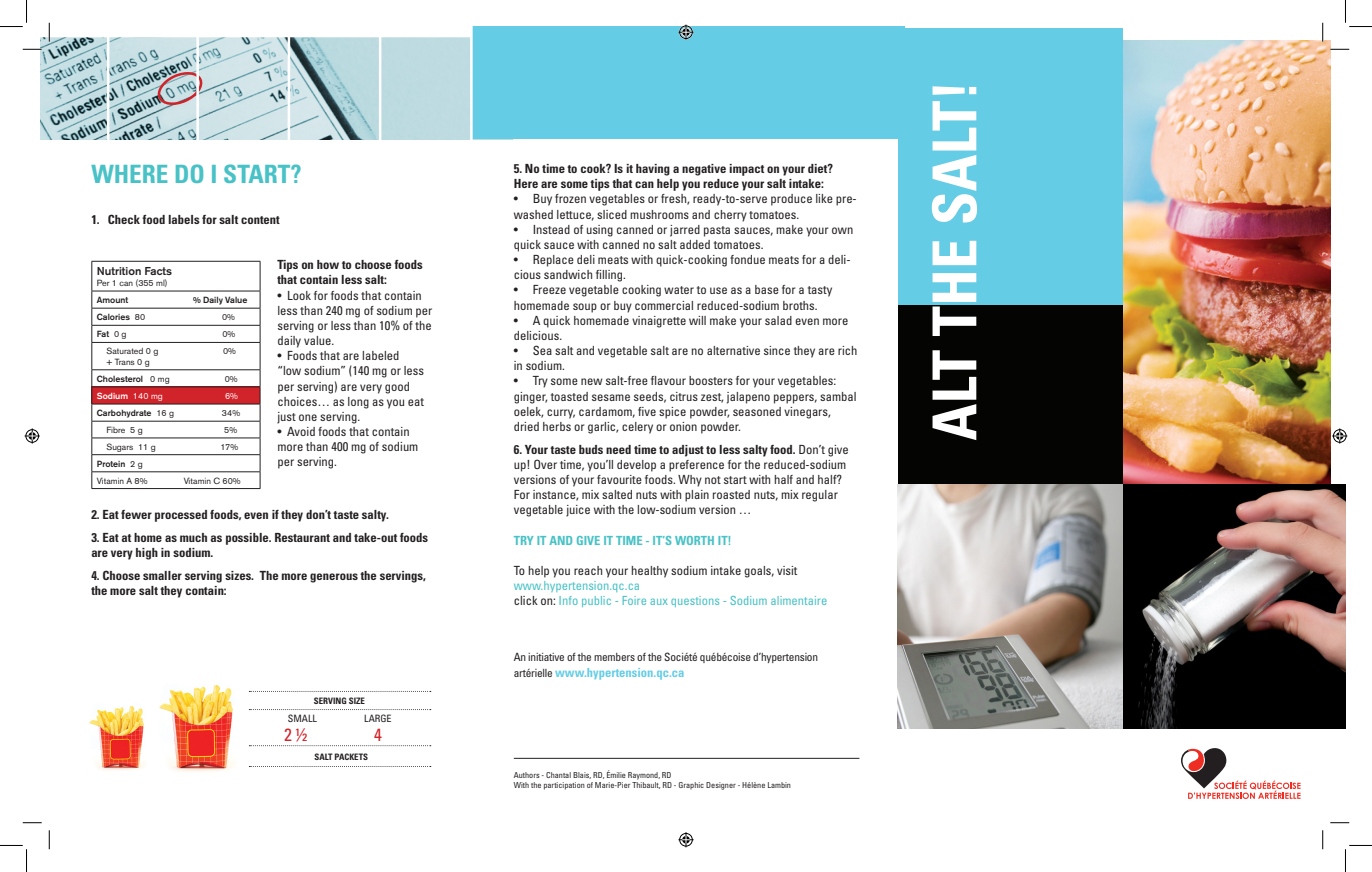 The width and height of the screenshot is (1372, 872). What do you see at coordinates (694, 540) in the screenshot?
I see `WORTH` at bounding box center [694, 540].
